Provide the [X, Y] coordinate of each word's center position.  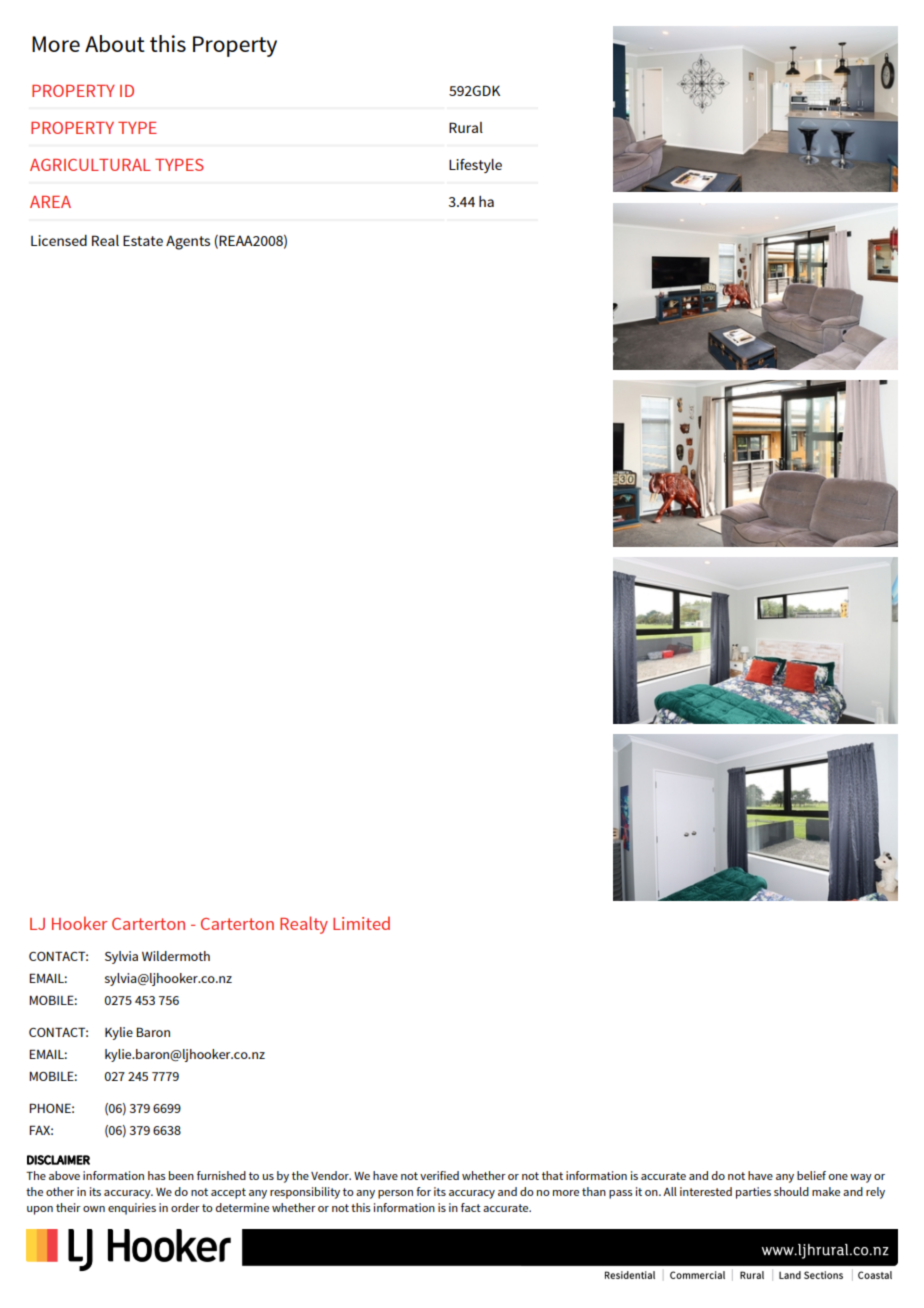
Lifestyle [475, 166]
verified [439, 1175]
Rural [466, 127]
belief [811, 1175]
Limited [361, 923]
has [157, 1175]
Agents [188, 242]
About [115, 43]
